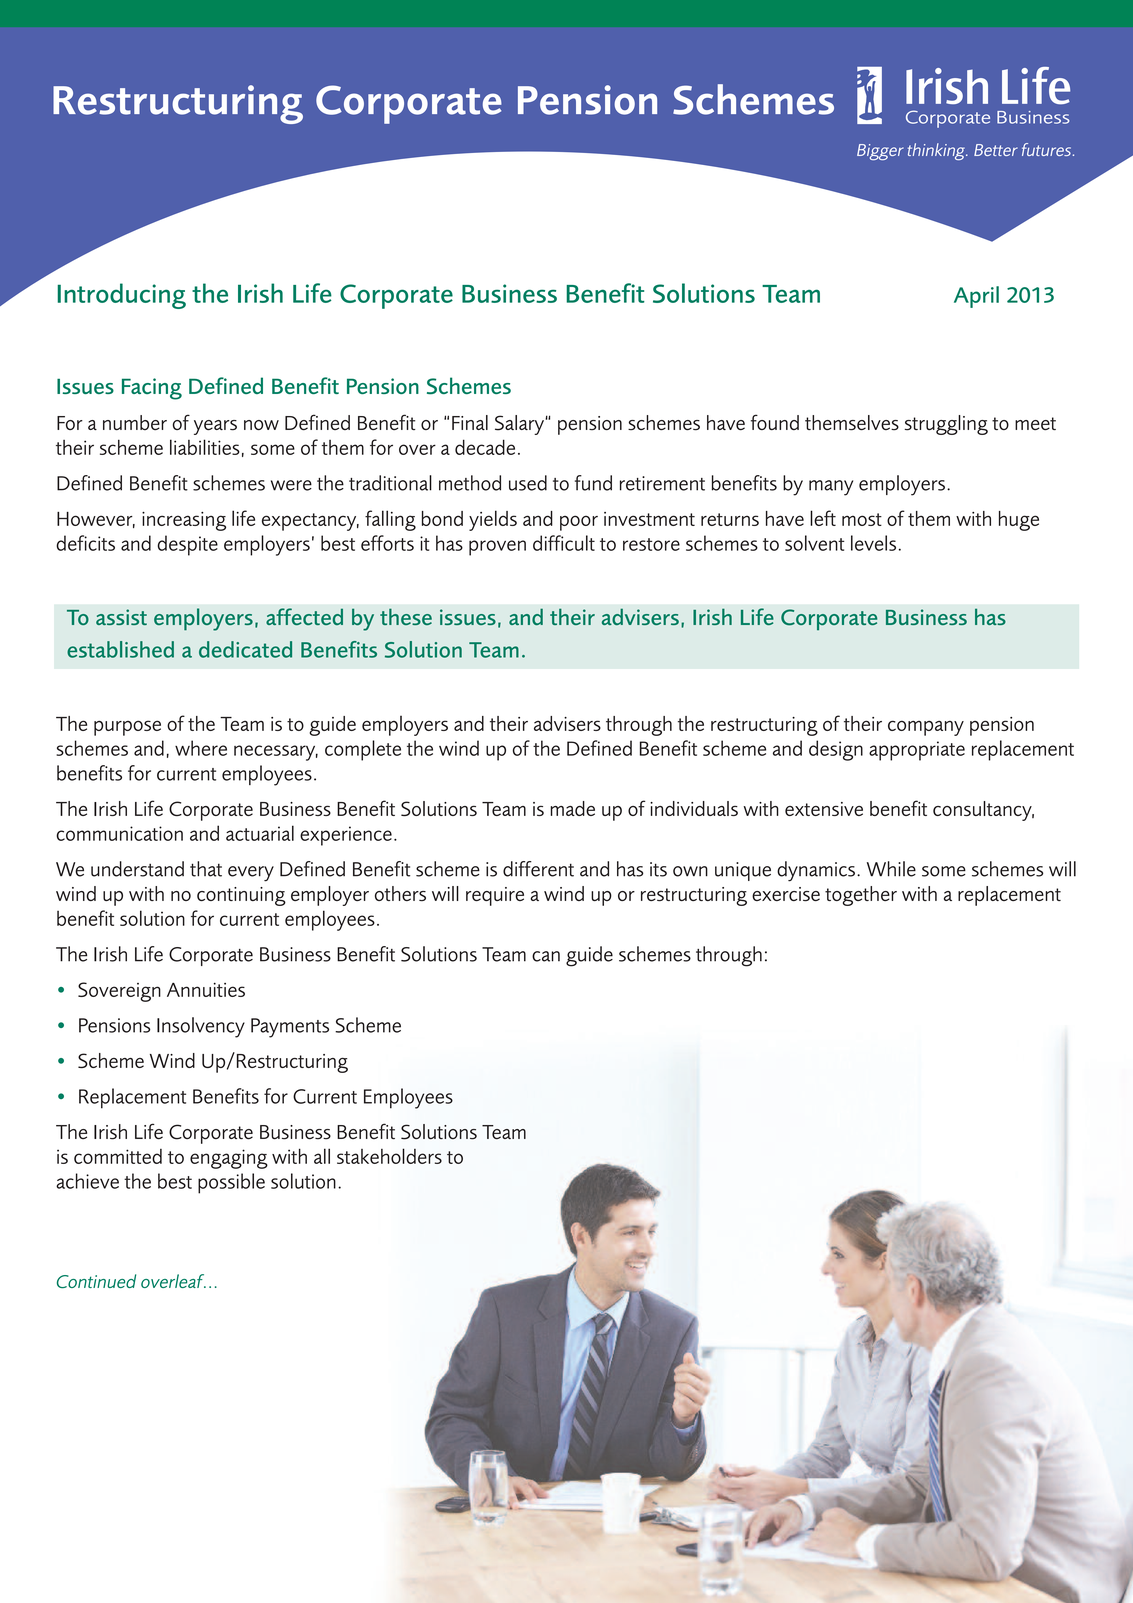  Describe the element at coordinates (470, 422) in the document. I see `Final` at that location.
